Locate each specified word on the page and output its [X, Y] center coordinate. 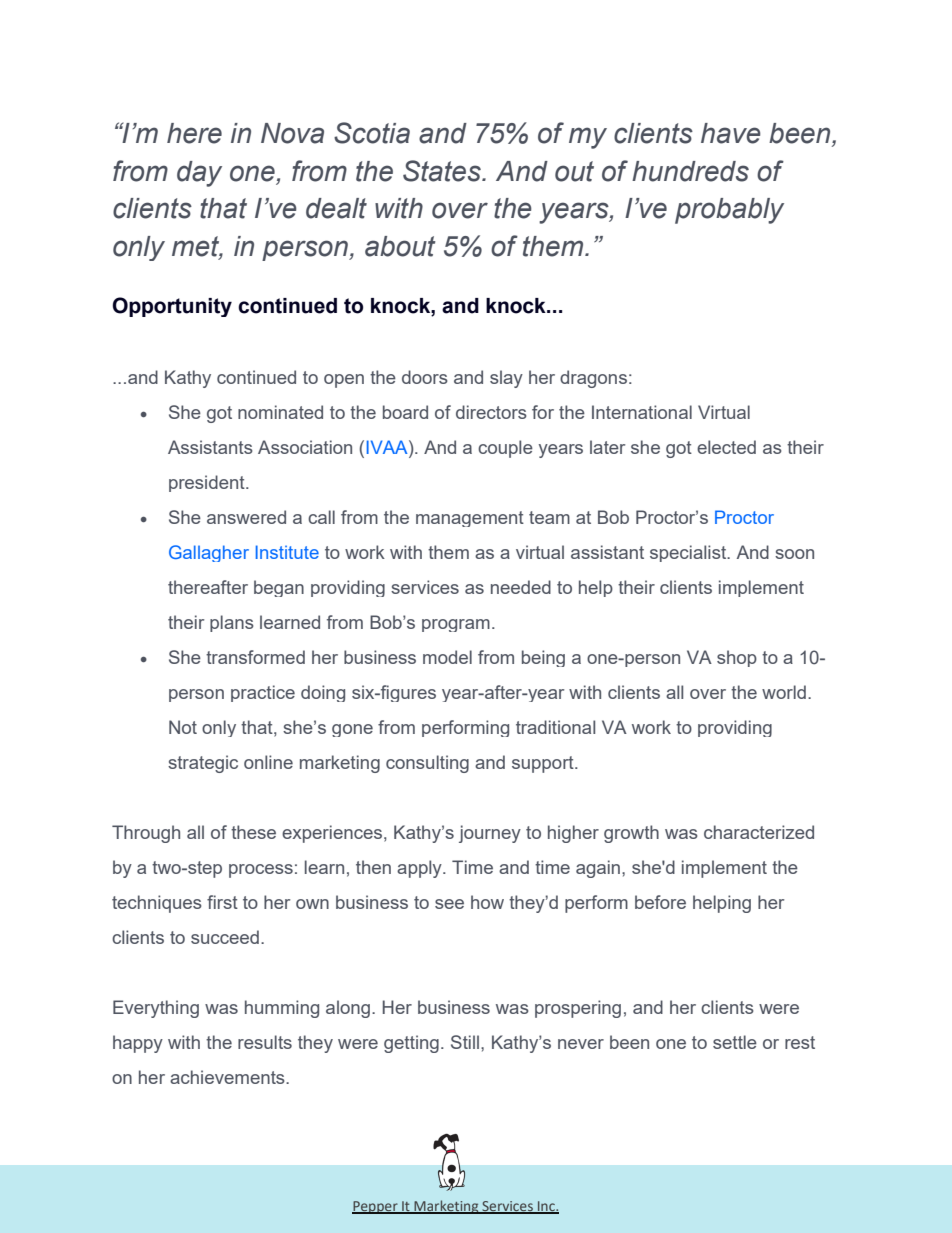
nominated [280, 412]
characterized [759, 832]
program [456, 625]
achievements [228, 1077]
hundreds [690, 171]
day [199, 174]
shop [737, 658]
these [253, 832]
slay [506, 379]
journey [490, 834]
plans [232, 623]
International [642, 412]
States [443, 171]
